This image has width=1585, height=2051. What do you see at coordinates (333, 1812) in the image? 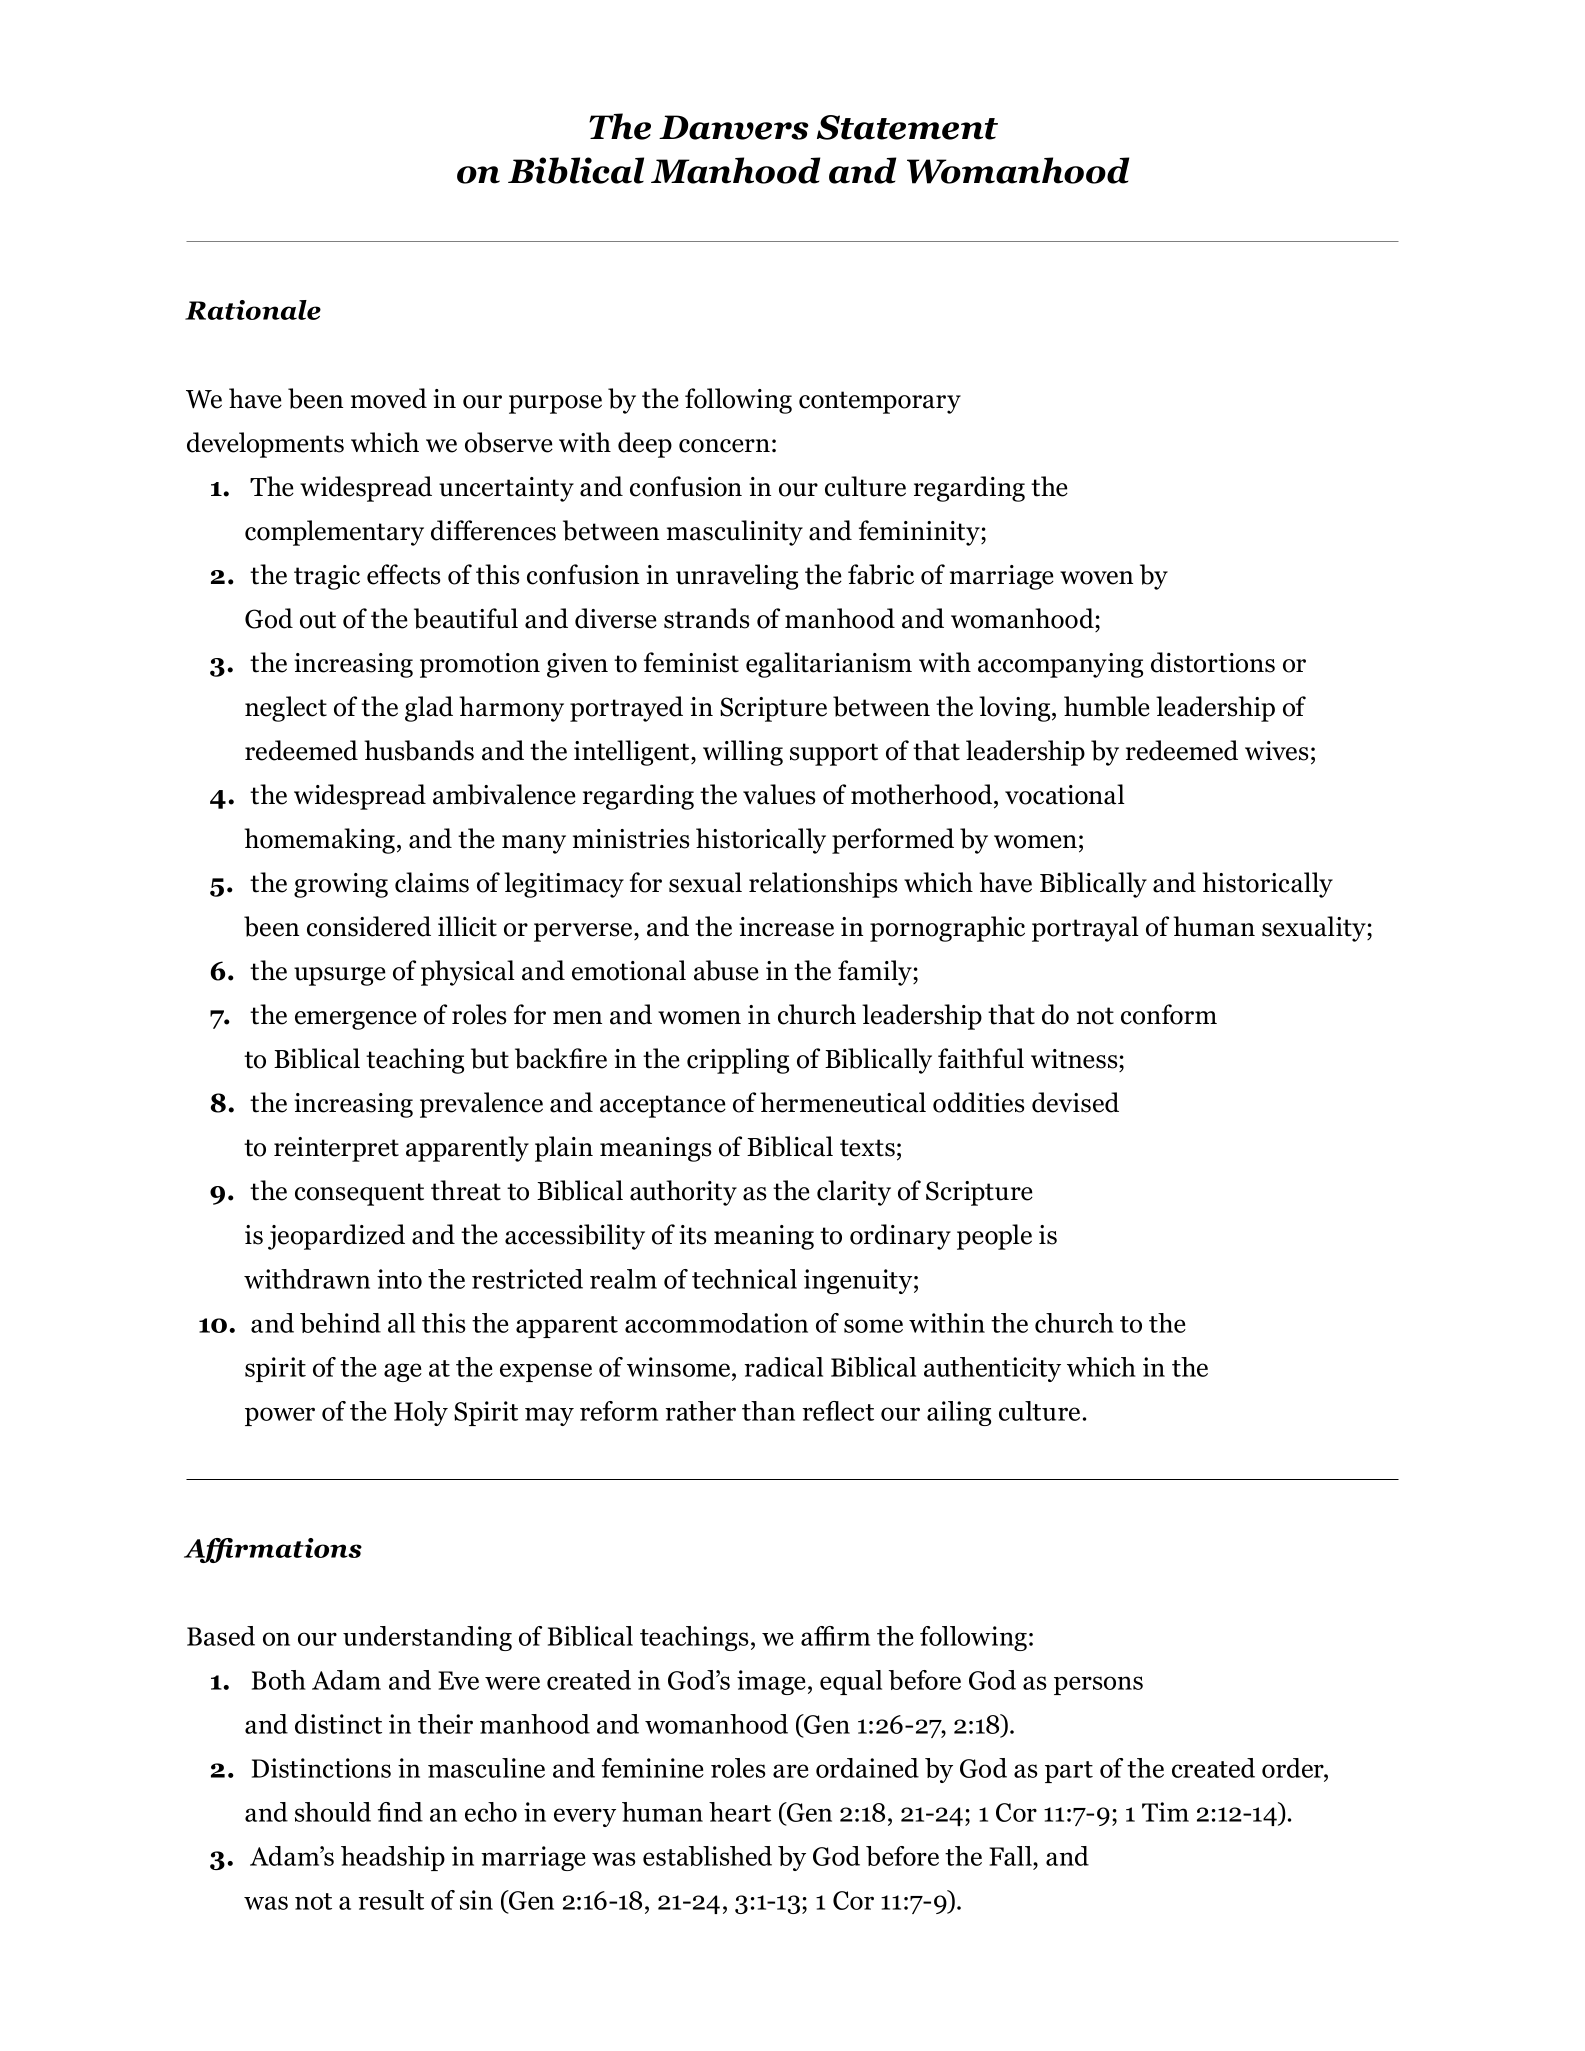
I see `should` at bounding box center [333, 1812].
